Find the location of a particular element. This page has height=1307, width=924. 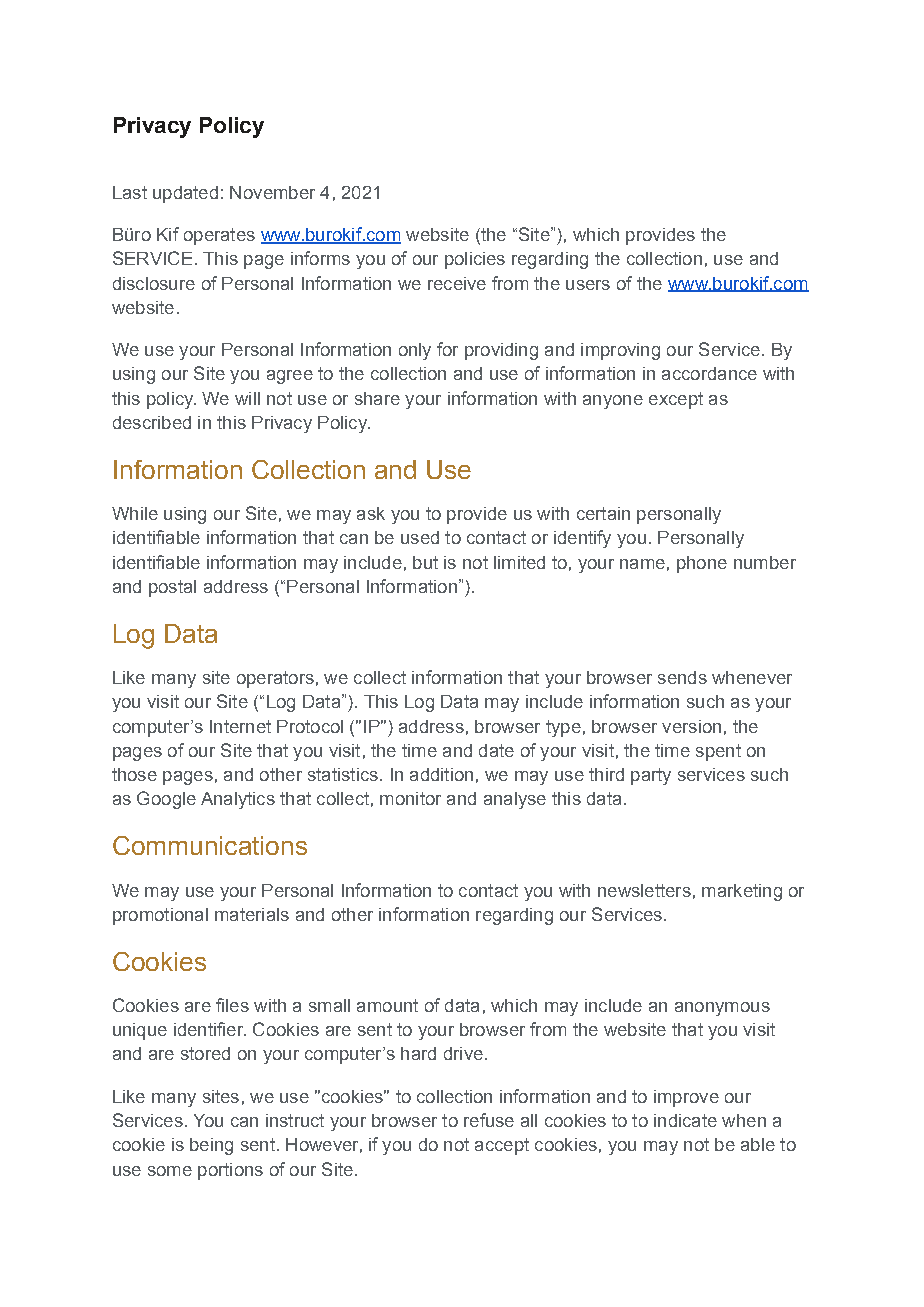

newsletters is located at coordinates (644, 890).
